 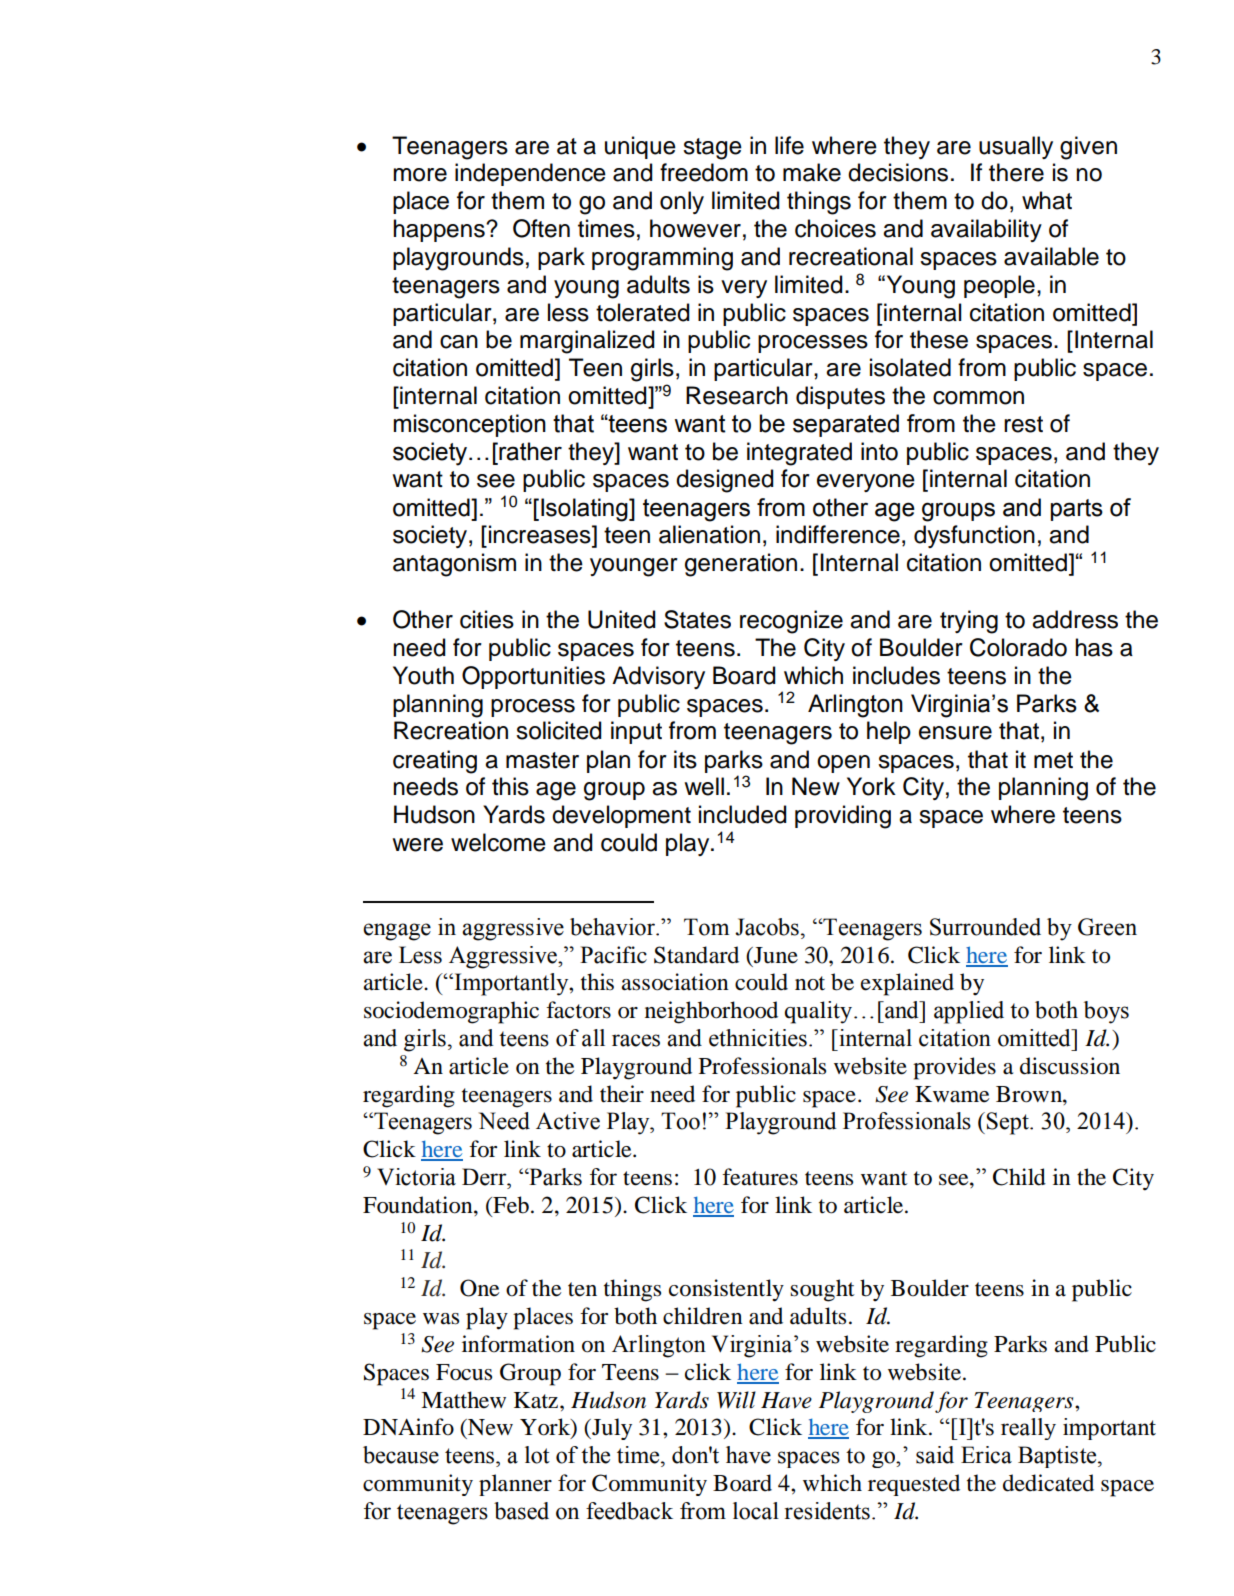 I want to click on antagonism, so click(x=454, y=565).
